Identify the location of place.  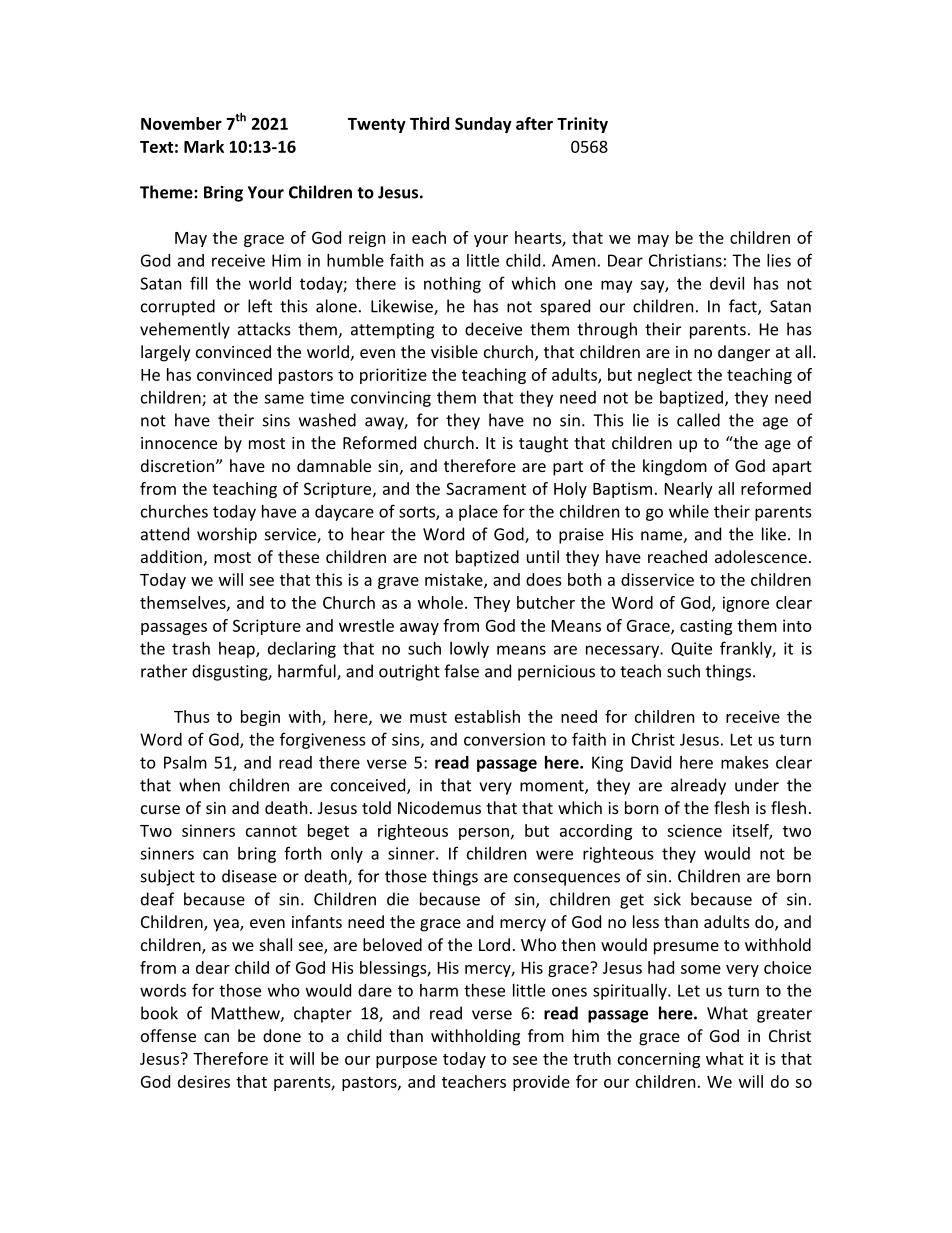
(478, 513).
